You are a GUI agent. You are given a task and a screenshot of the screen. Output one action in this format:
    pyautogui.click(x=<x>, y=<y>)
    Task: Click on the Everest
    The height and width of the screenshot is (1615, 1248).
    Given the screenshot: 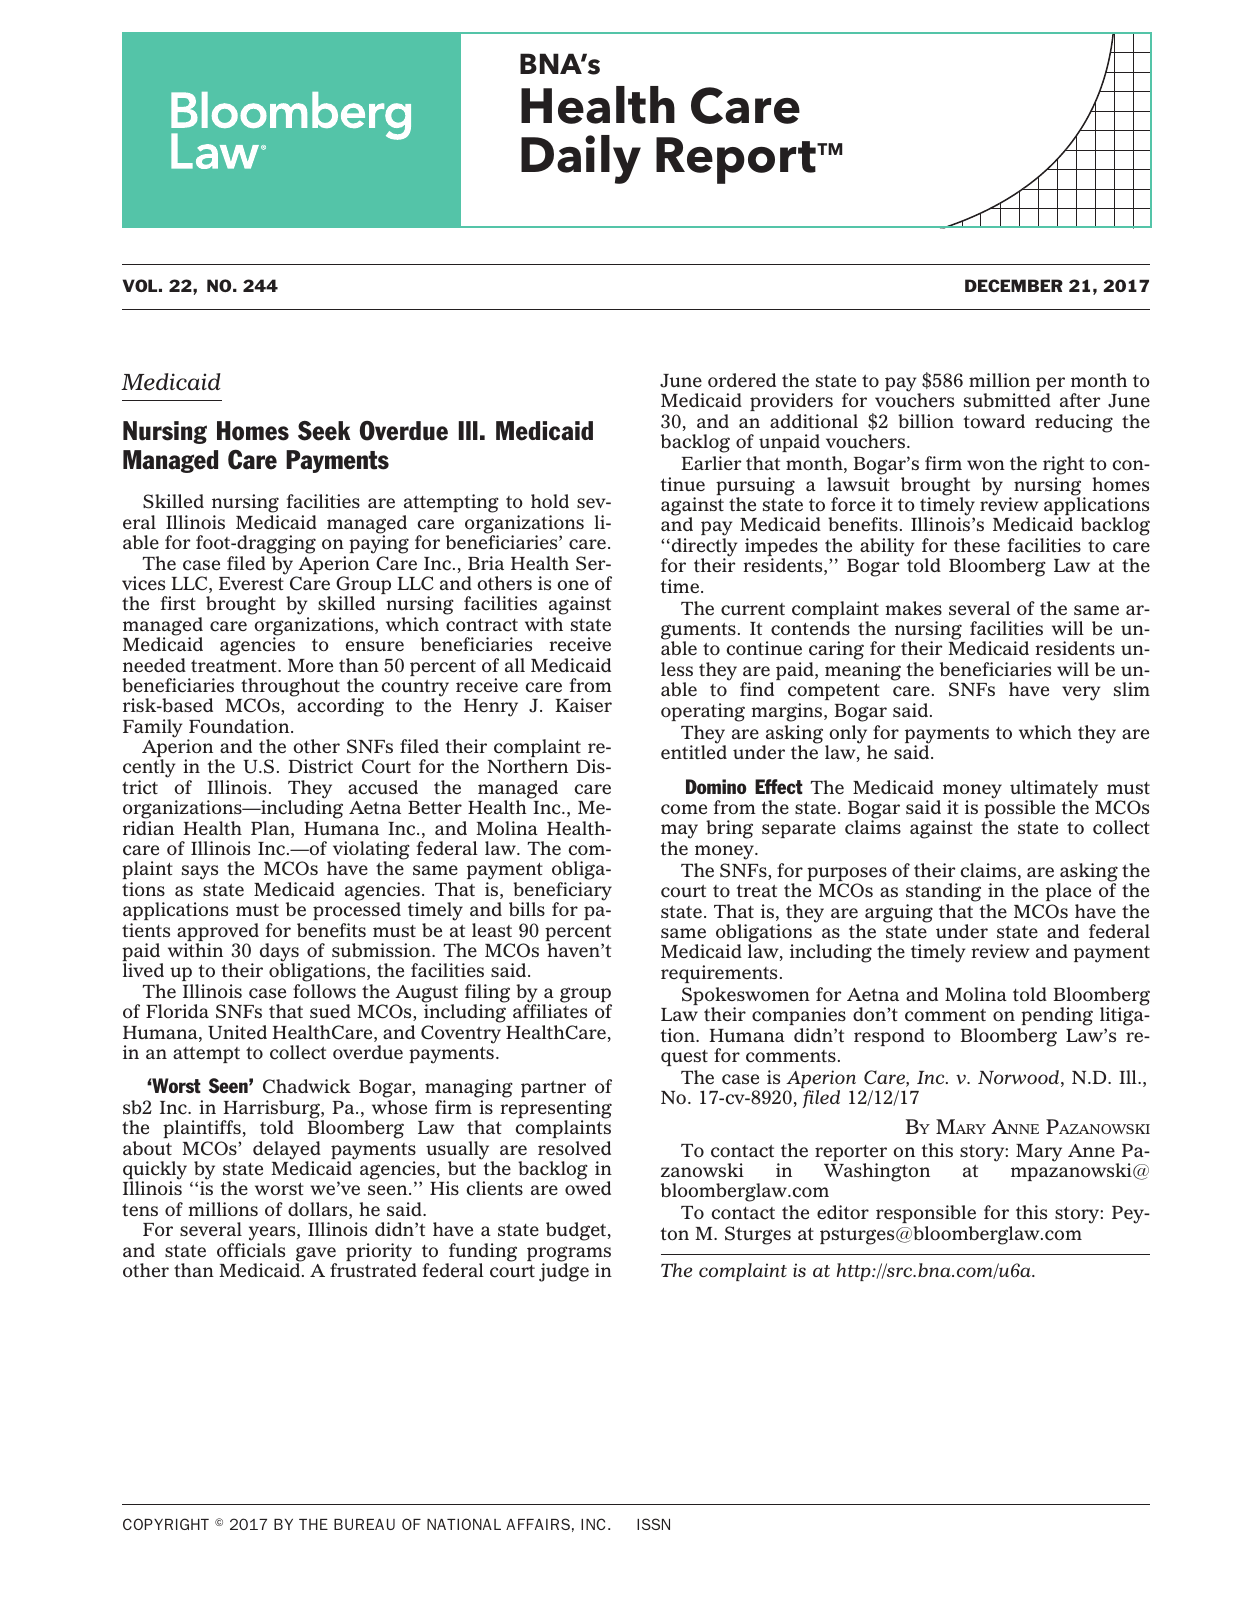 What is the action you would take?
    pyautogui.click(x=251, y=583)
